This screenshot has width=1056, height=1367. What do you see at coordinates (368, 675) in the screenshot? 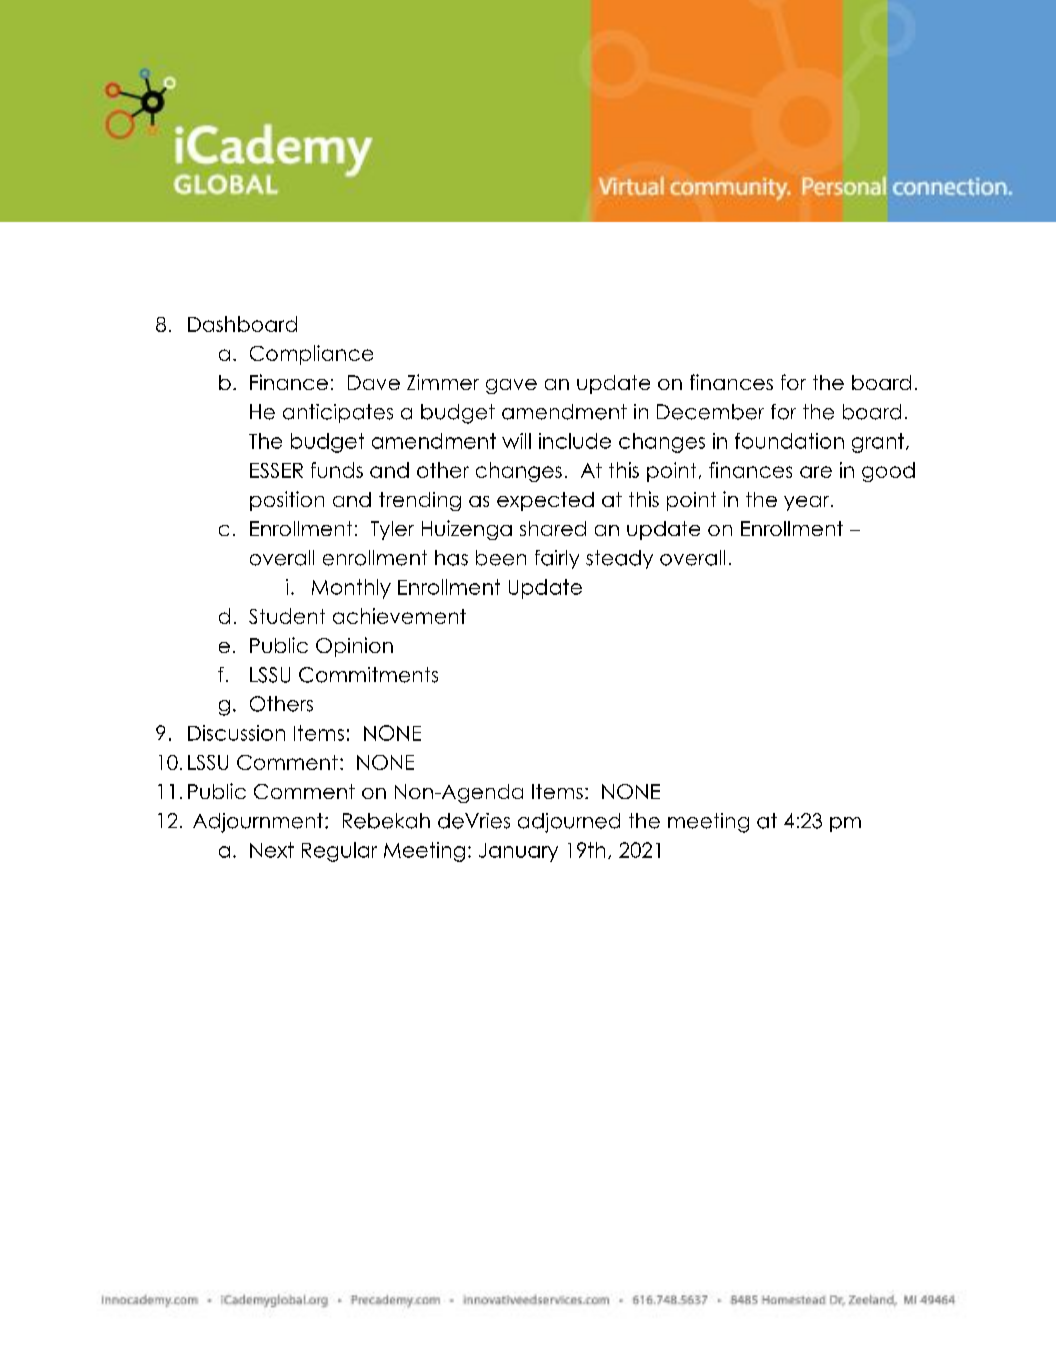
I see `Commitments` at bounding box center [368, 675].
